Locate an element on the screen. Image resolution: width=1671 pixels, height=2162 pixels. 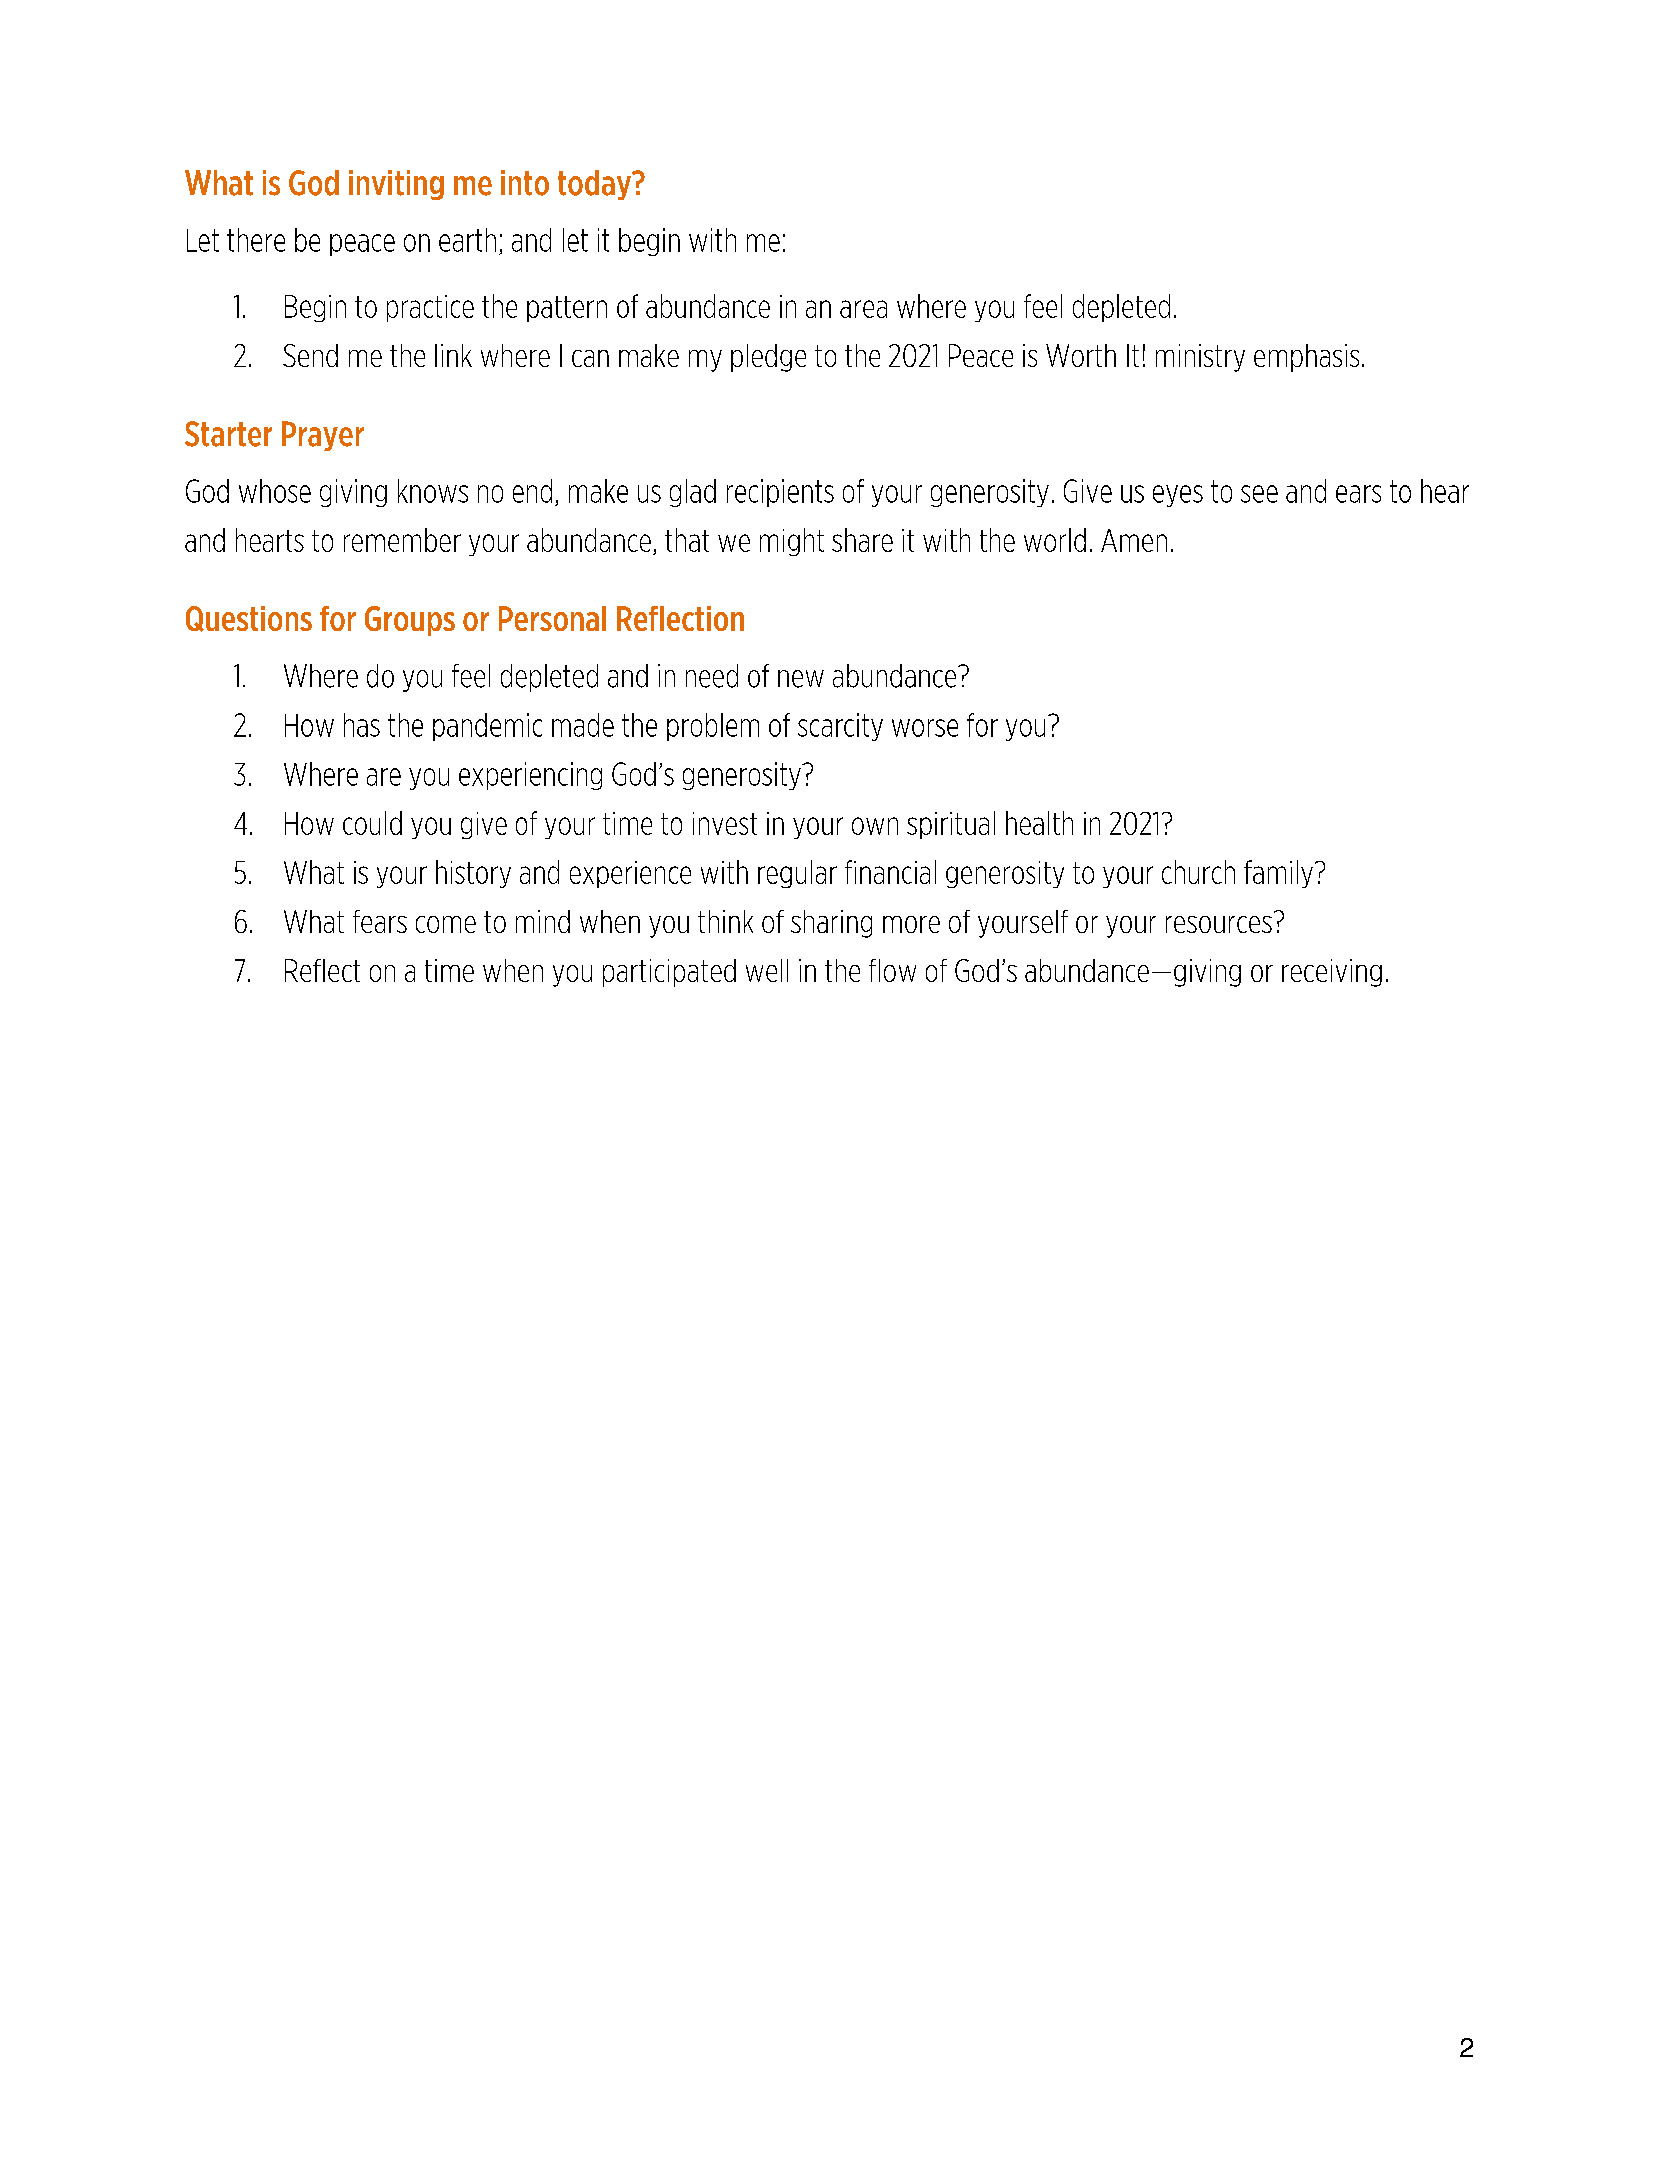
come is located at coordinates (446, 924).
